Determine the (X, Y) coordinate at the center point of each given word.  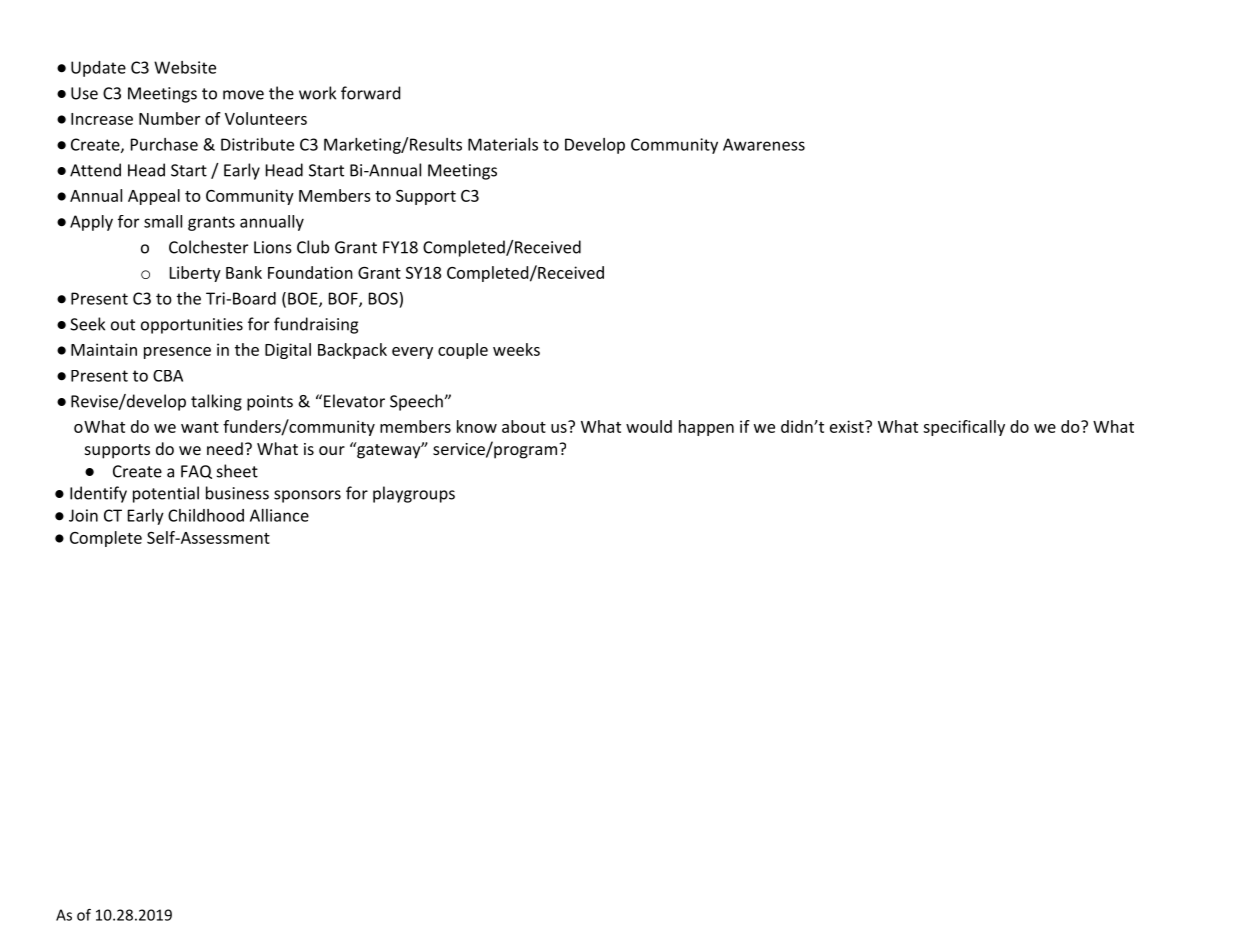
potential (166, 494)
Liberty (195, 274)
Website (185, 67)
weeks (516, 349)
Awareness (764, 144)
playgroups (414, 494)
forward (370, 93)
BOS (383, 298)
